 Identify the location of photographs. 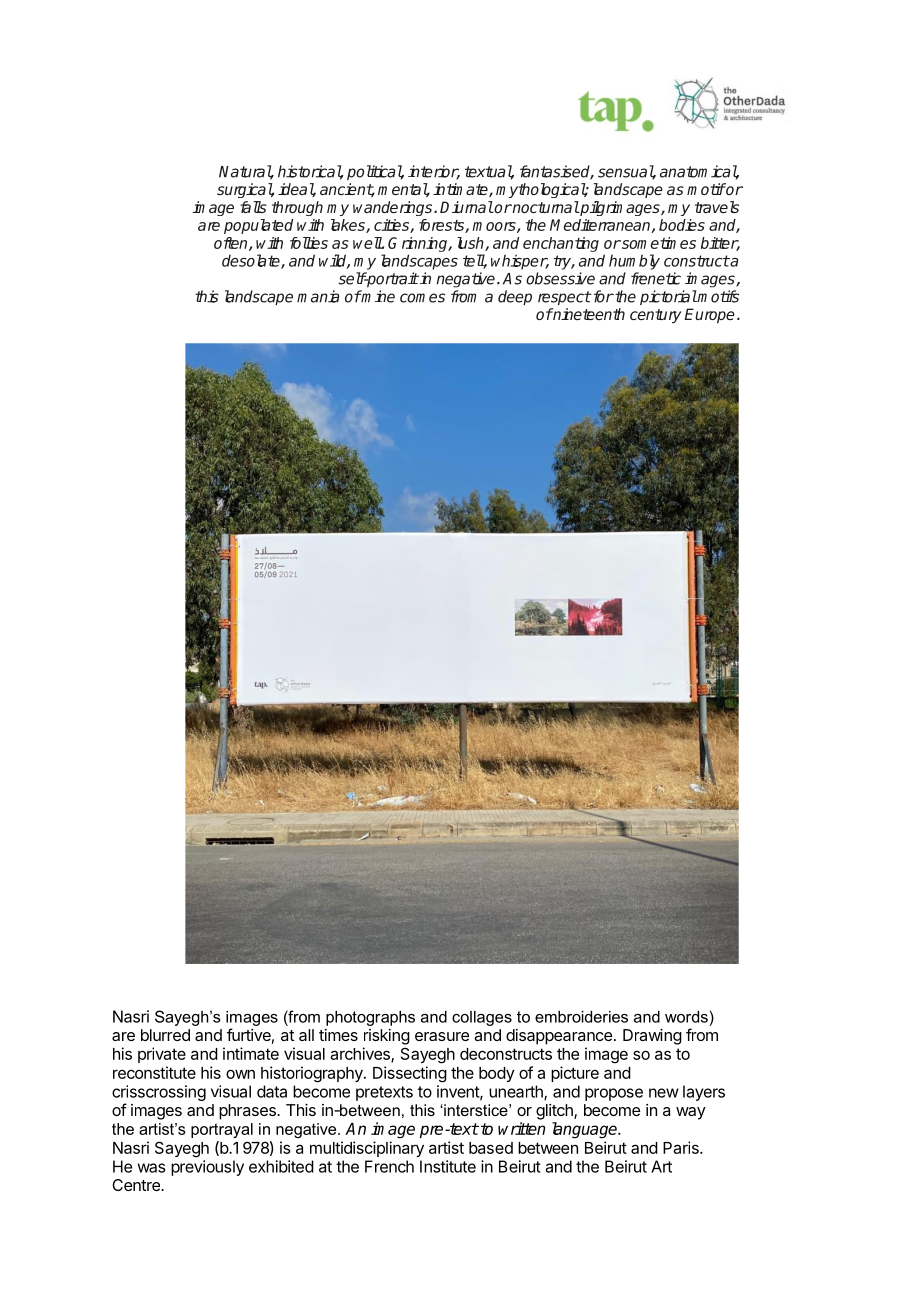
(370, 1018).
